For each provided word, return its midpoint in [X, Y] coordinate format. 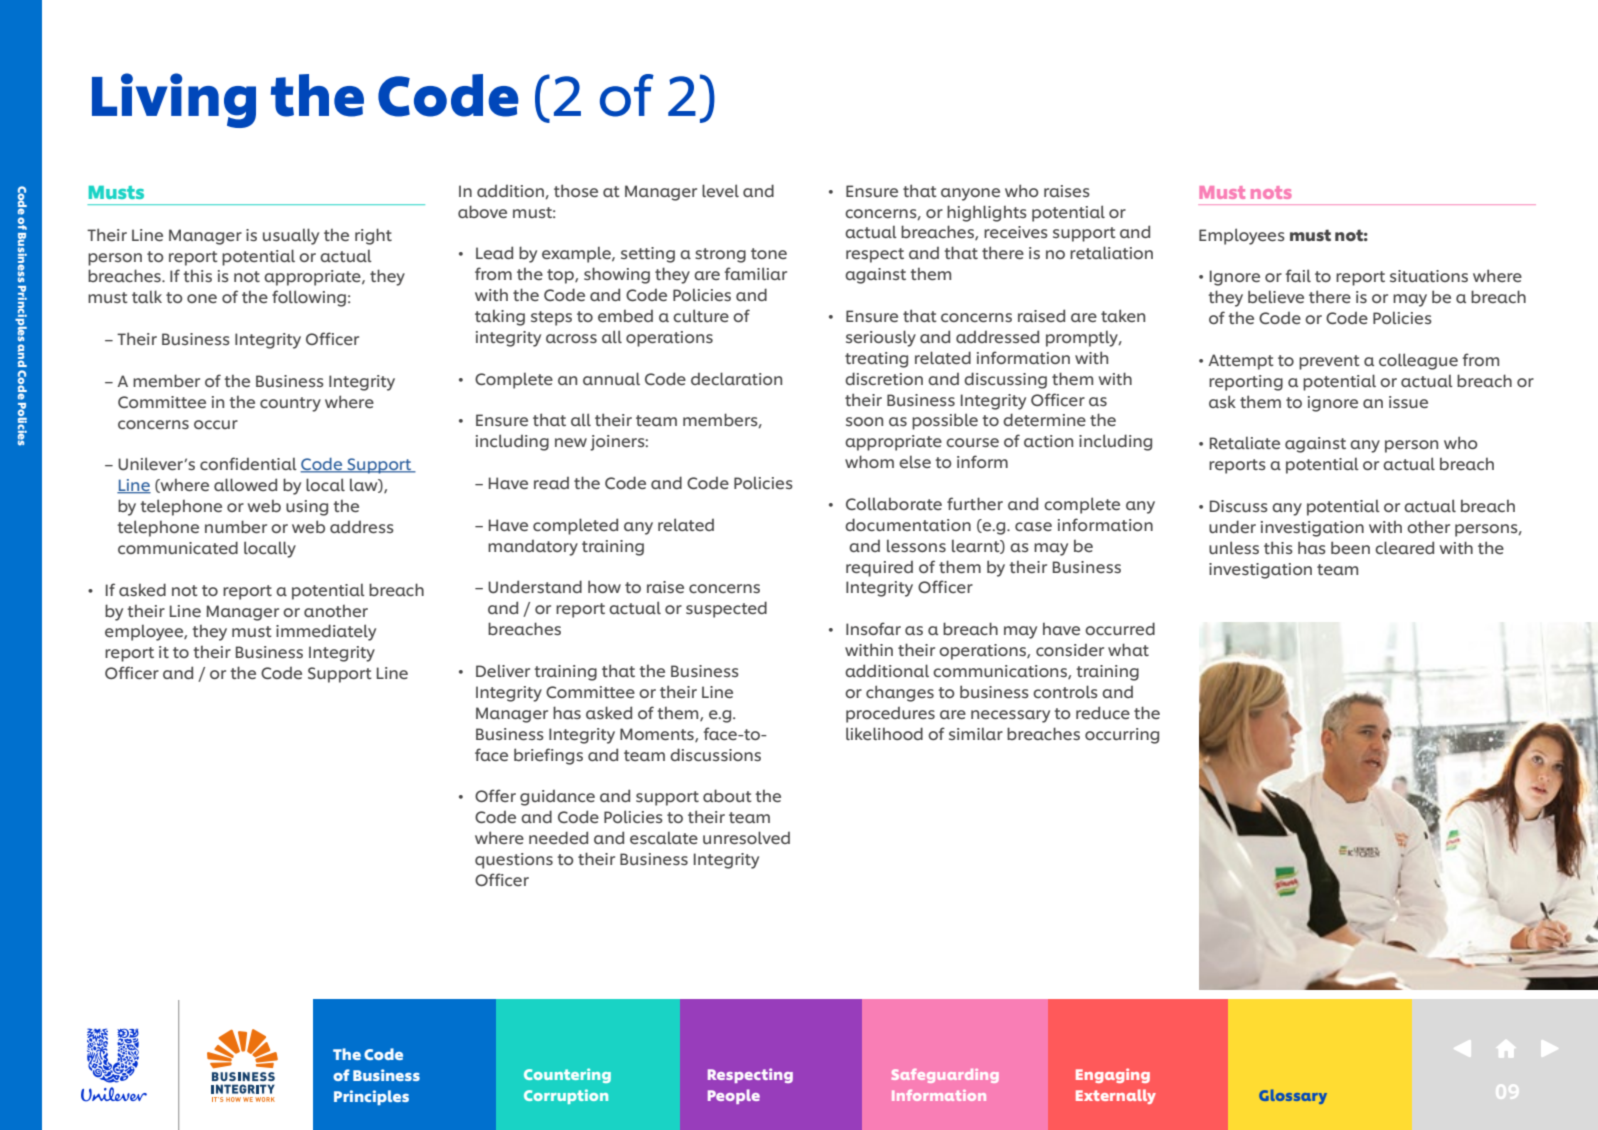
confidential [248, 464]
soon [864, 421]
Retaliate [1245, 443]
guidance [557, 798]
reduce [1103, 713]
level [720, 191]
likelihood [884, 733]
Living [174, 100]
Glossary [1293, 1096]
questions [514, 861]
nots [1271, 192]
